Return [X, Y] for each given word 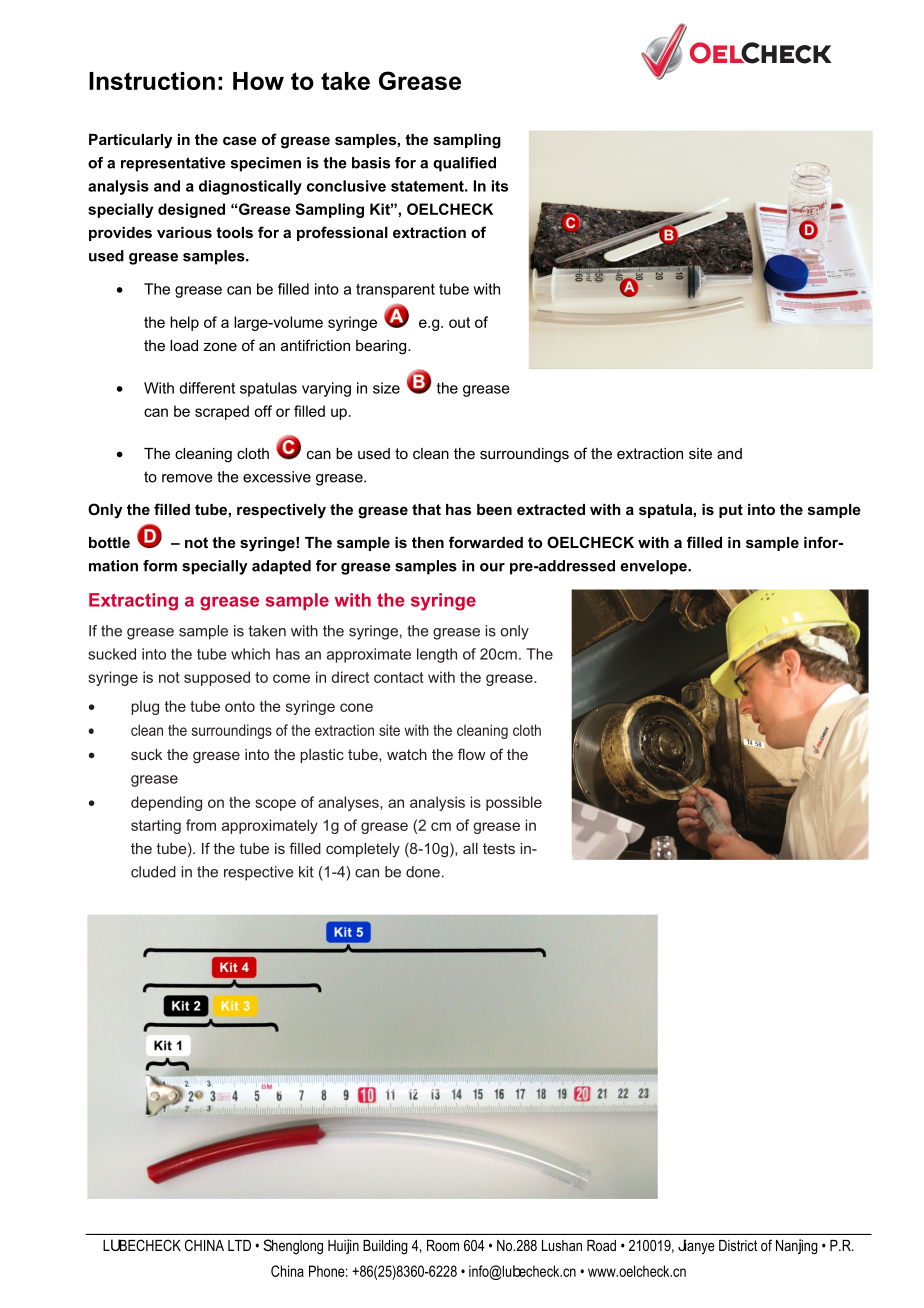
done [423, 872]
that [426, 509]
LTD [239, 1245]
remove [187, 478]
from [201, 825]
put [731, 511]
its [500, 186]
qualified [464, 164]
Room [443, 1245]
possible [514, 803]
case [240, 140]
